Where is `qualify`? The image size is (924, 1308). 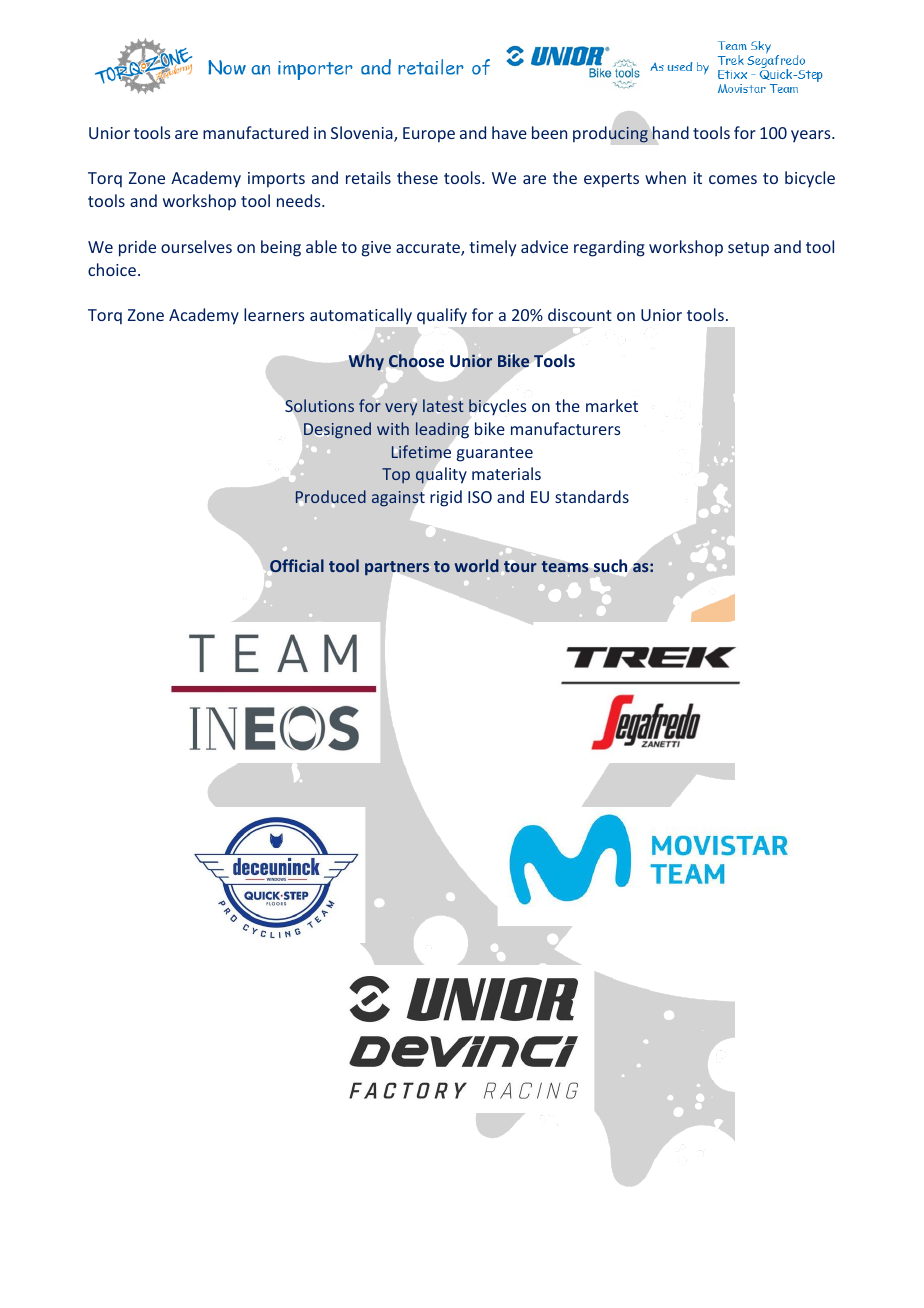
qualify is located at coordinates (442, 316).
